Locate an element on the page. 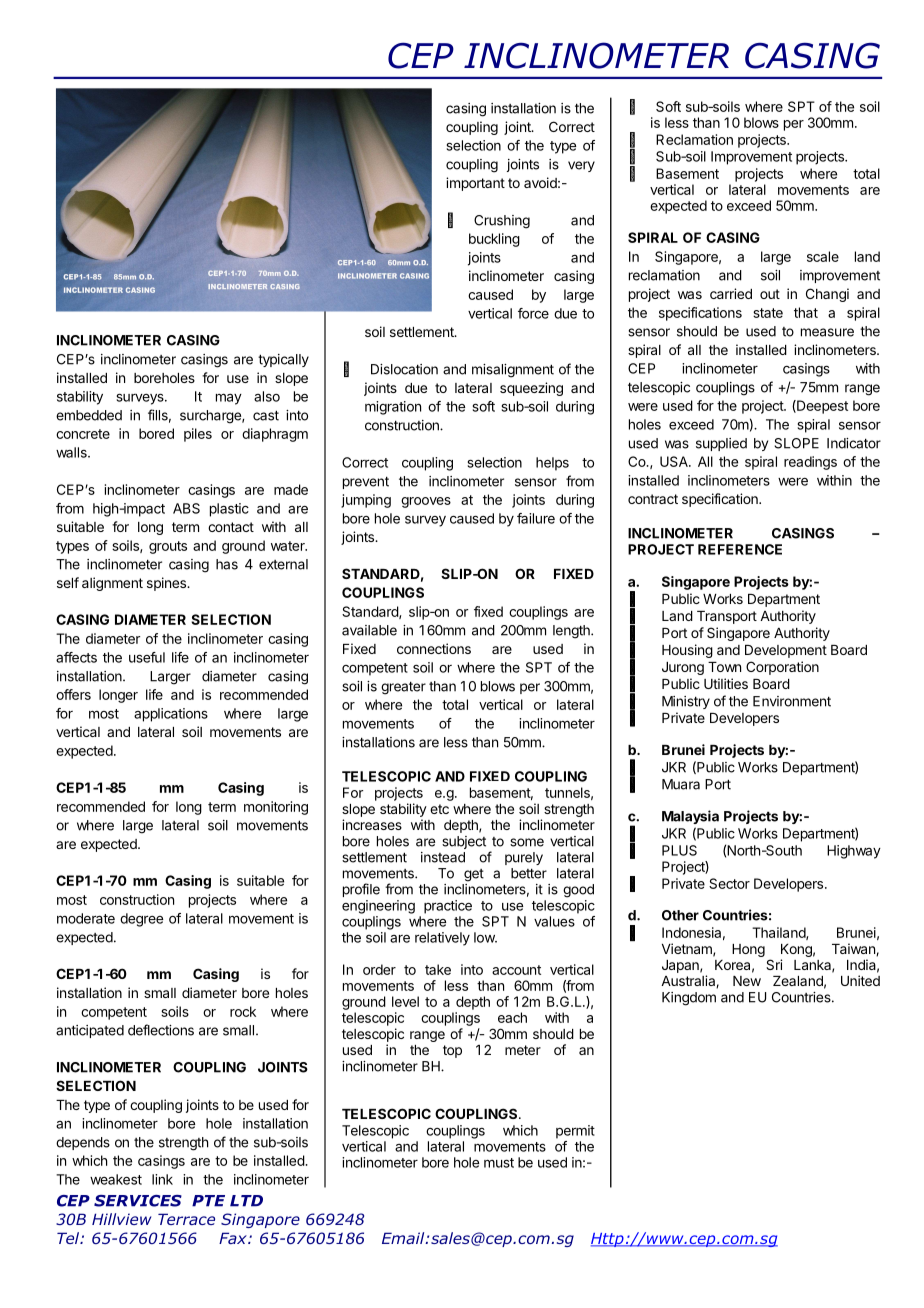 The height and width of the document is (1308, 924). applications is located at coordinates (171, 715).
